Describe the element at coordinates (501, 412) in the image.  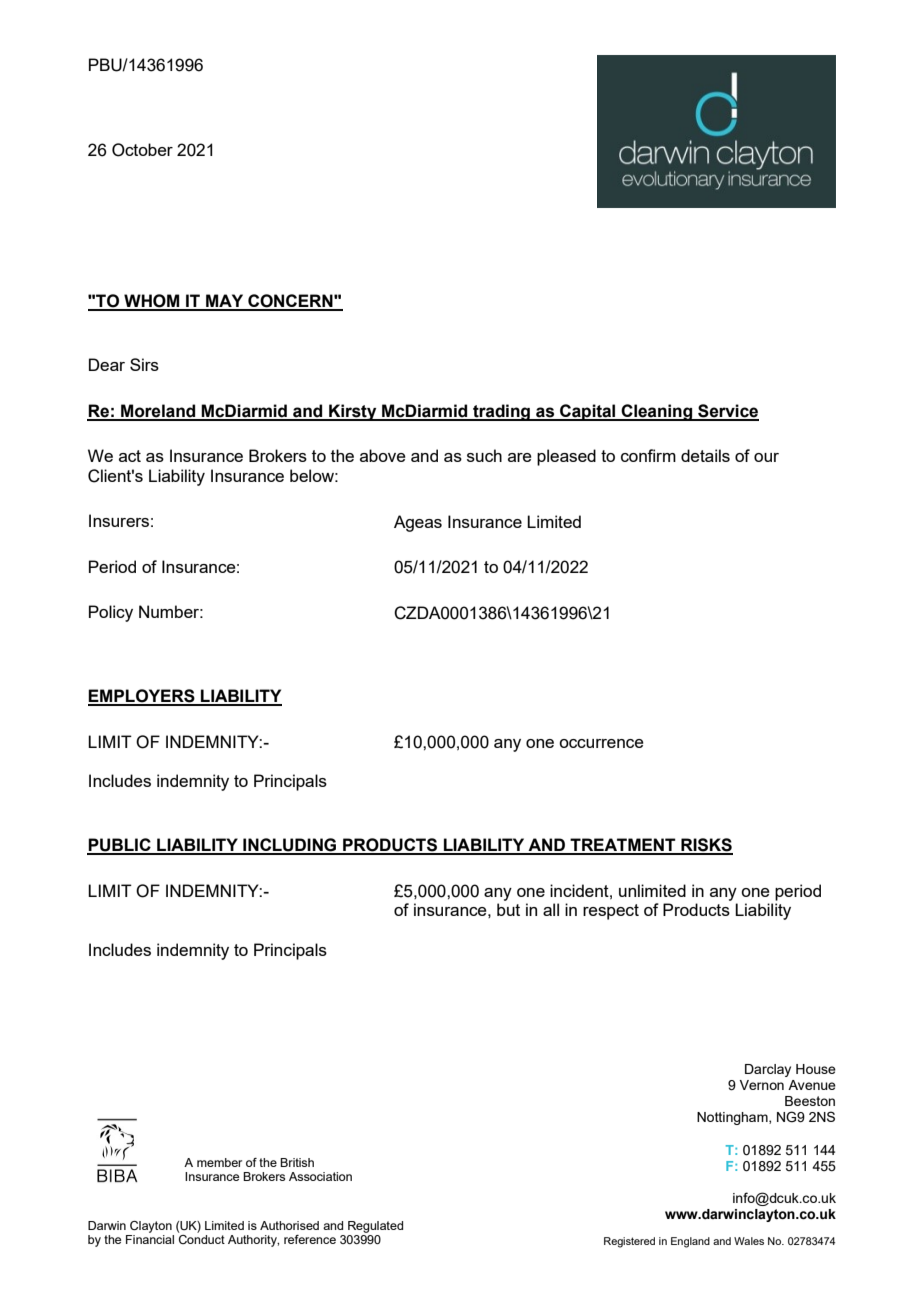
I see `trading` at that location.
